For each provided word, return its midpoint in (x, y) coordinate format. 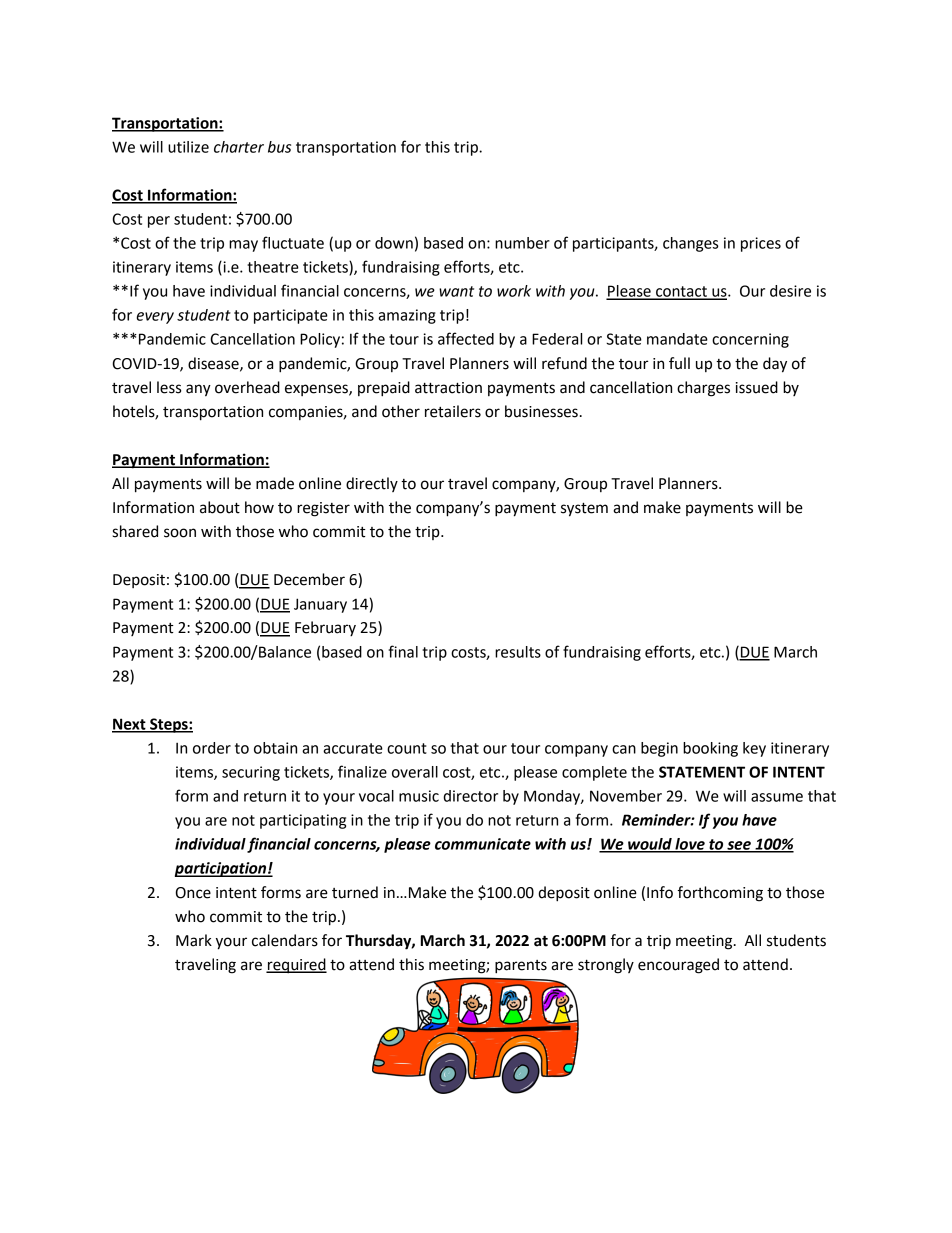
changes (690, 244)
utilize (188, 147)
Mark (194, 940)
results (518, 652)
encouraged (678, 966)
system (584, 509)
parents (521, 967)
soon (180, 533)
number (522, 243)
